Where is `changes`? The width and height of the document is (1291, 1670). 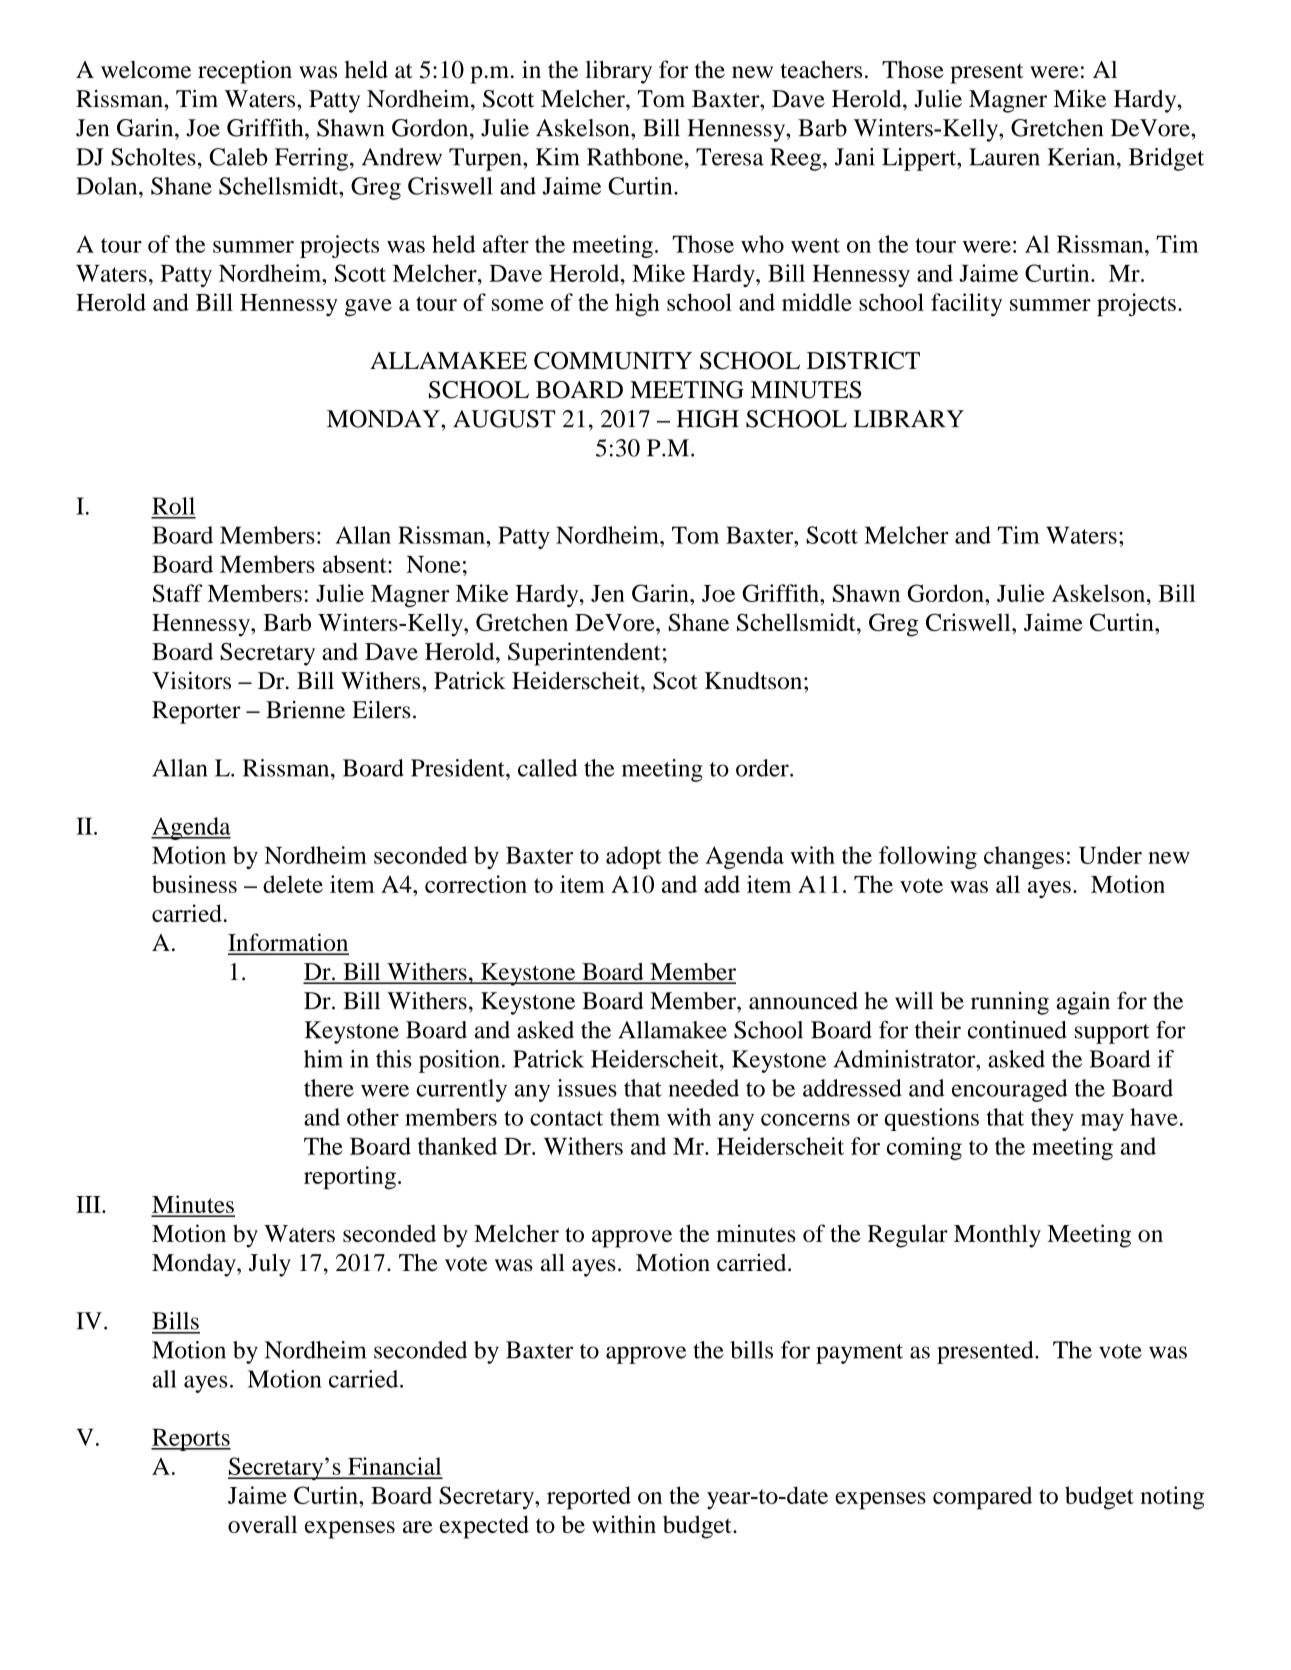
changes is located at coordinates (1024, 857).
